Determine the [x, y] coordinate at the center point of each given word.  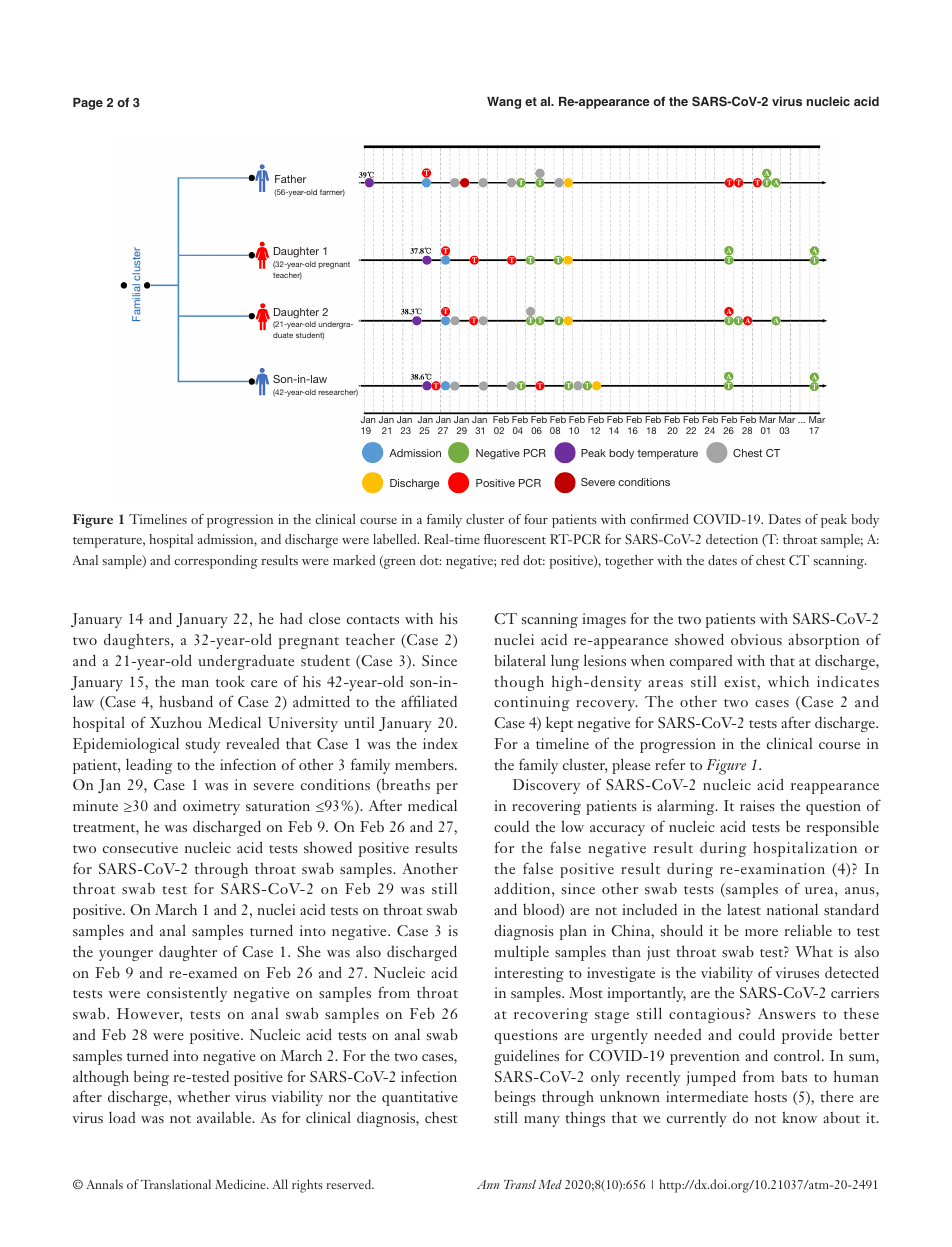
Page [88, 104]
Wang [504, 103]
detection [732, 539]
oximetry [211, 807]
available [225, 1117]
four [536, 519]
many [542, 1121]
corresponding [216, 562]
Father [290, 179]
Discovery [547, 786]
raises [757, 805]
